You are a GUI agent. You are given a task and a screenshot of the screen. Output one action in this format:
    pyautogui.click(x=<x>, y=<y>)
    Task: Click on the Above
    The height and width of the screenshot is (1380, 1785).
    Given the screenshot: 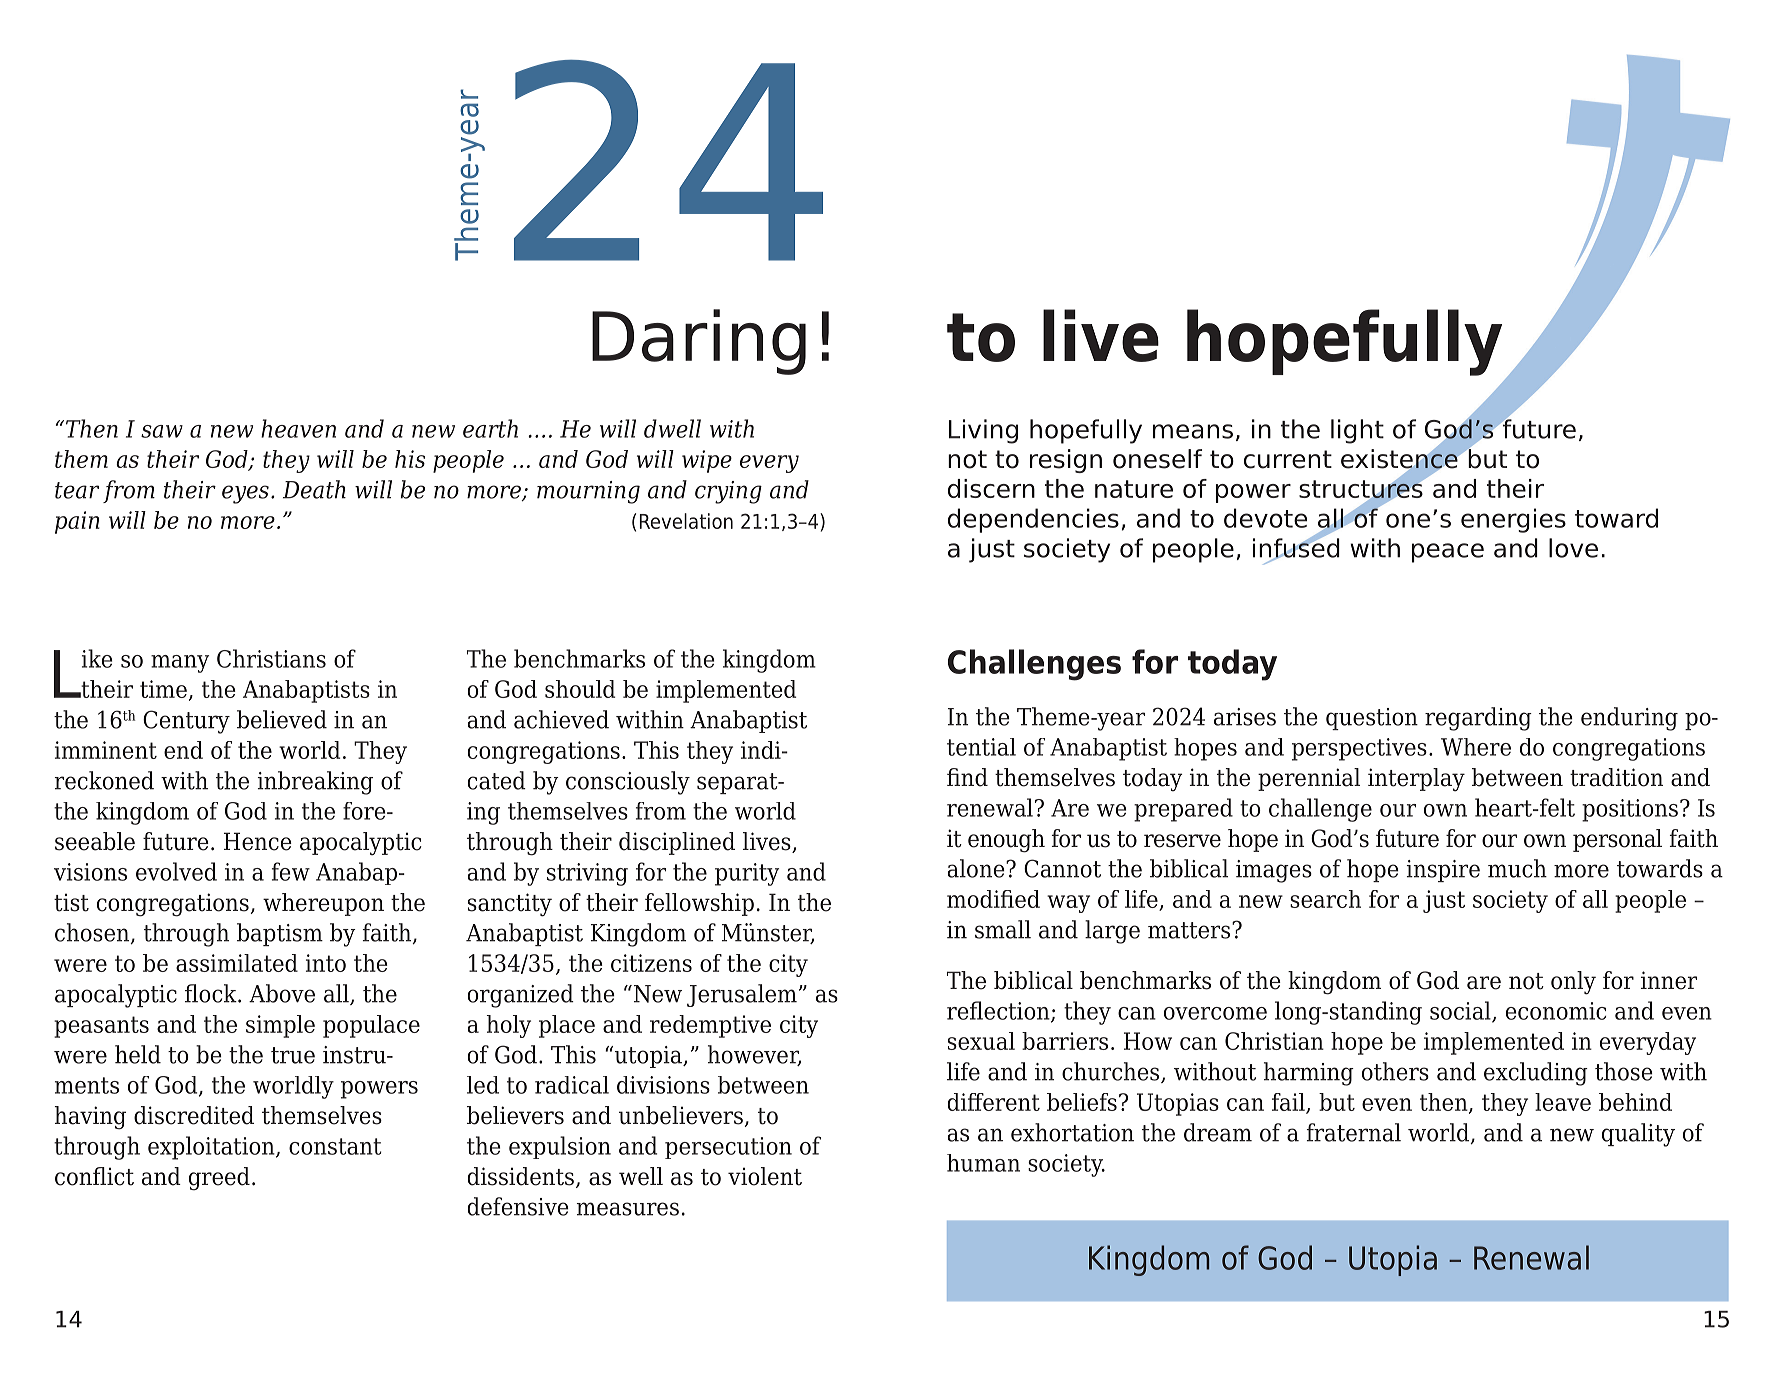 What is the action you would take?
    pyautogui.click(x=282, y=993)
